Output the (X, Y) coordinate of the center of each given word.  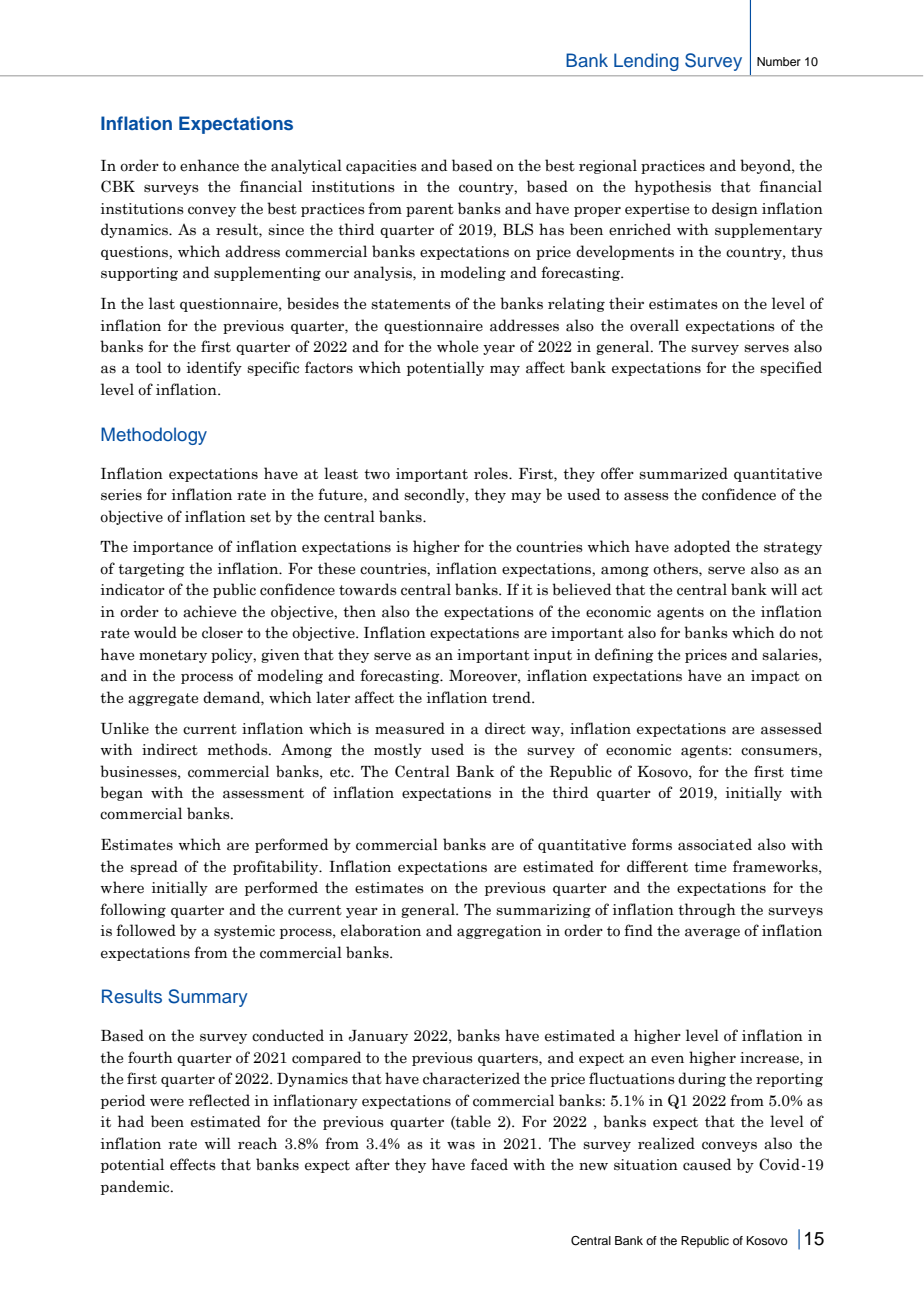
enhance (209, 165)
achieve (209, 611)
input (553, 656)
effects (193, 1164)
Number (779, 61)
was (461, 1145)
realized (666, 1143)
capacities (381, 167)
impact (775, 677)
